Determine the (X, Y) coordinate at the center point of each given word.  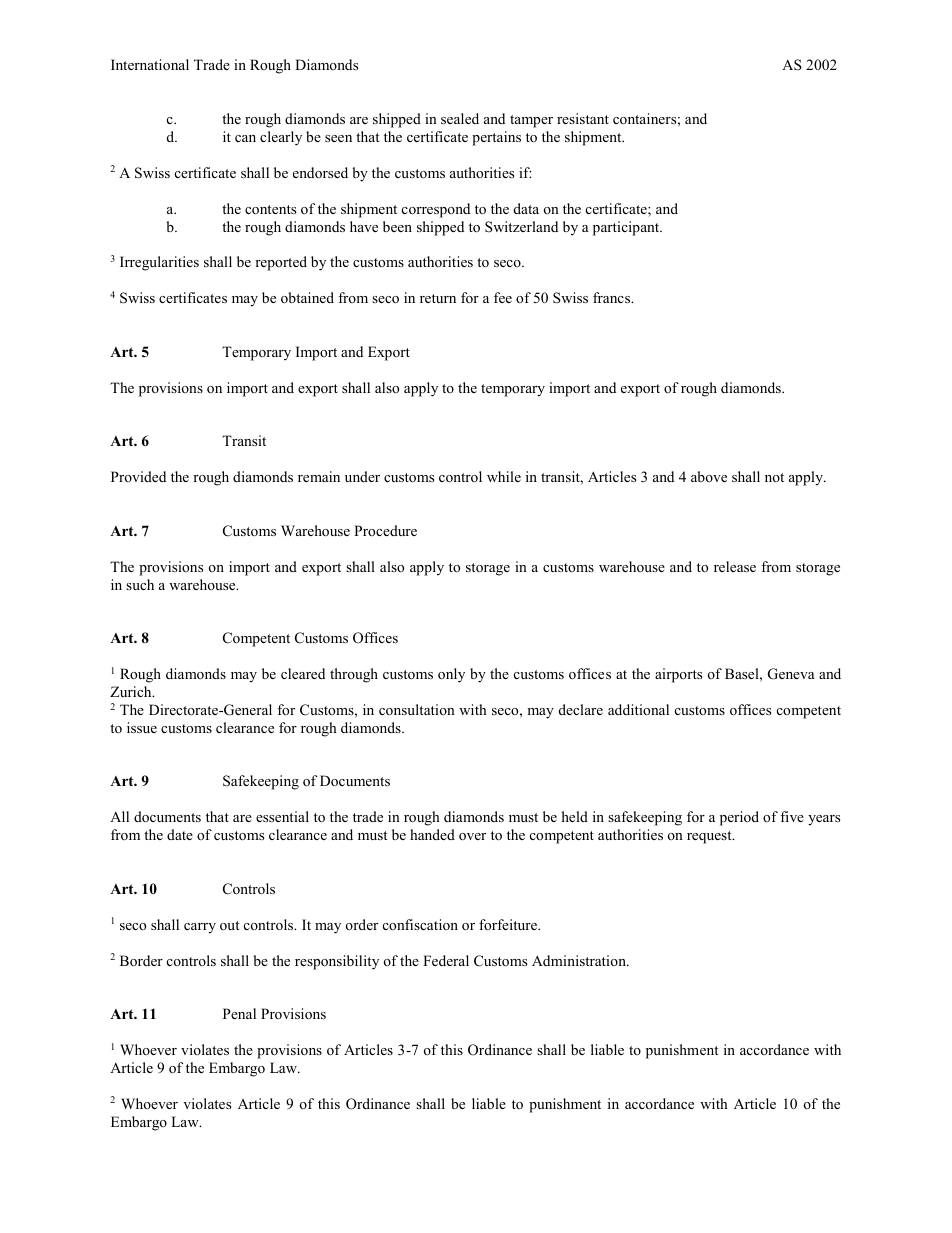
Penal (239, 1013)
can (245, 138)
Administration (580, 960)
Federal (446, 960)
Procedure (385, 530)
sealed (460, 118)
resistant (583, 118)
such (140, 584)
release (735, 566)
